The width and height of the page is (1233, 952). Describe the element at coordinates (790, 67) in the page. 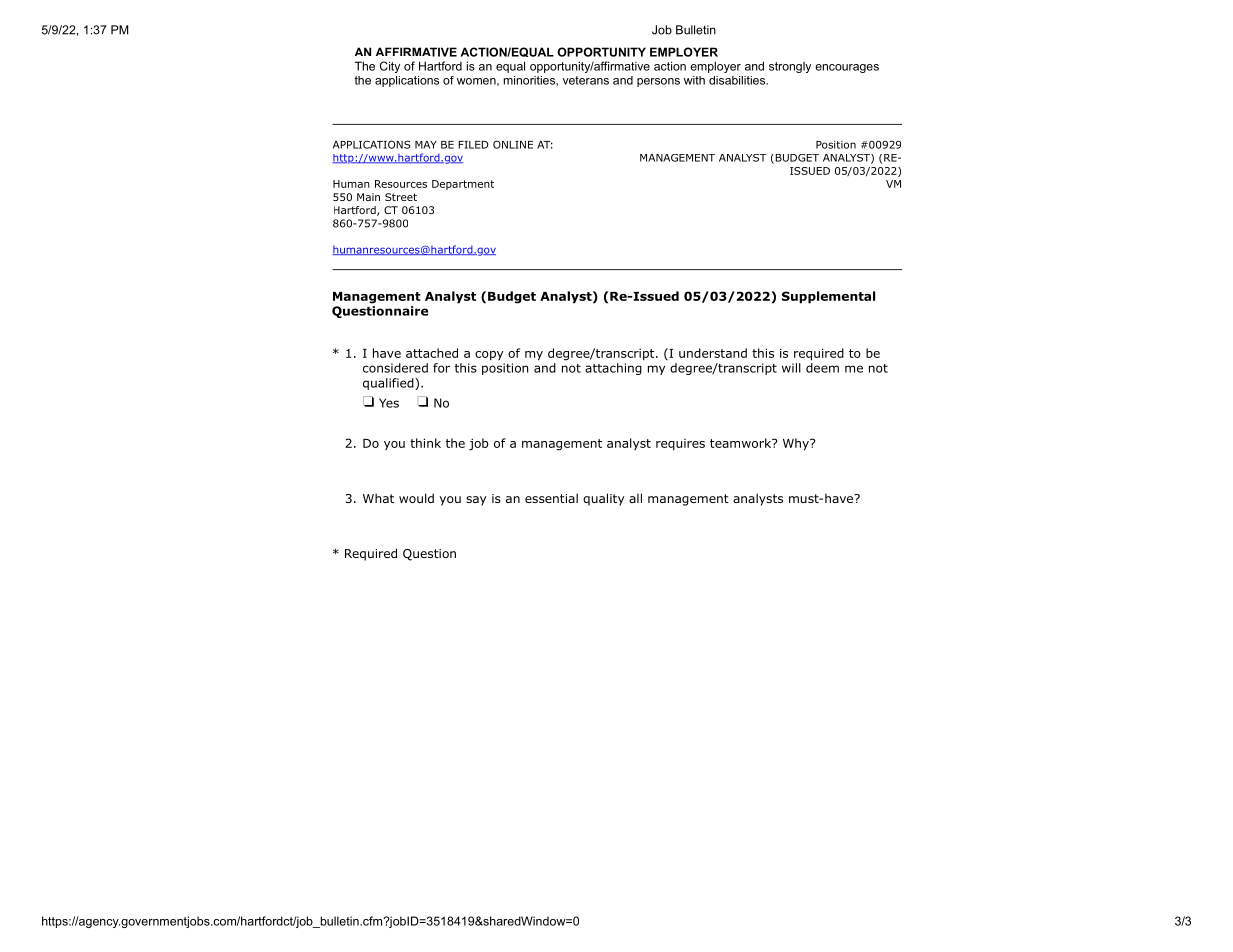

I see `strongly` at that location.
